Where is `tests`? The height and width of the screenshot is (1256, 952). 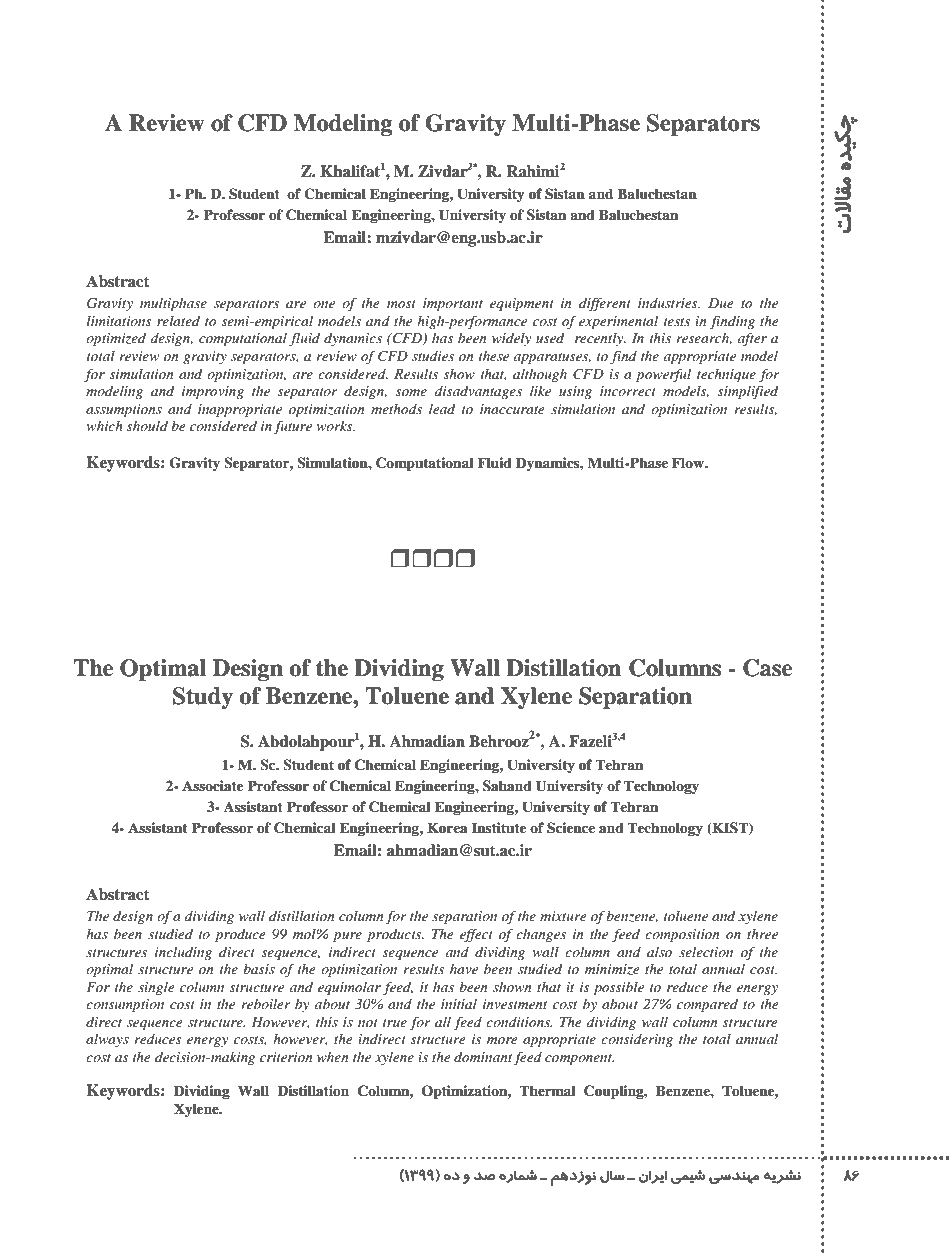
tests is located at coordinates (677, 322).
